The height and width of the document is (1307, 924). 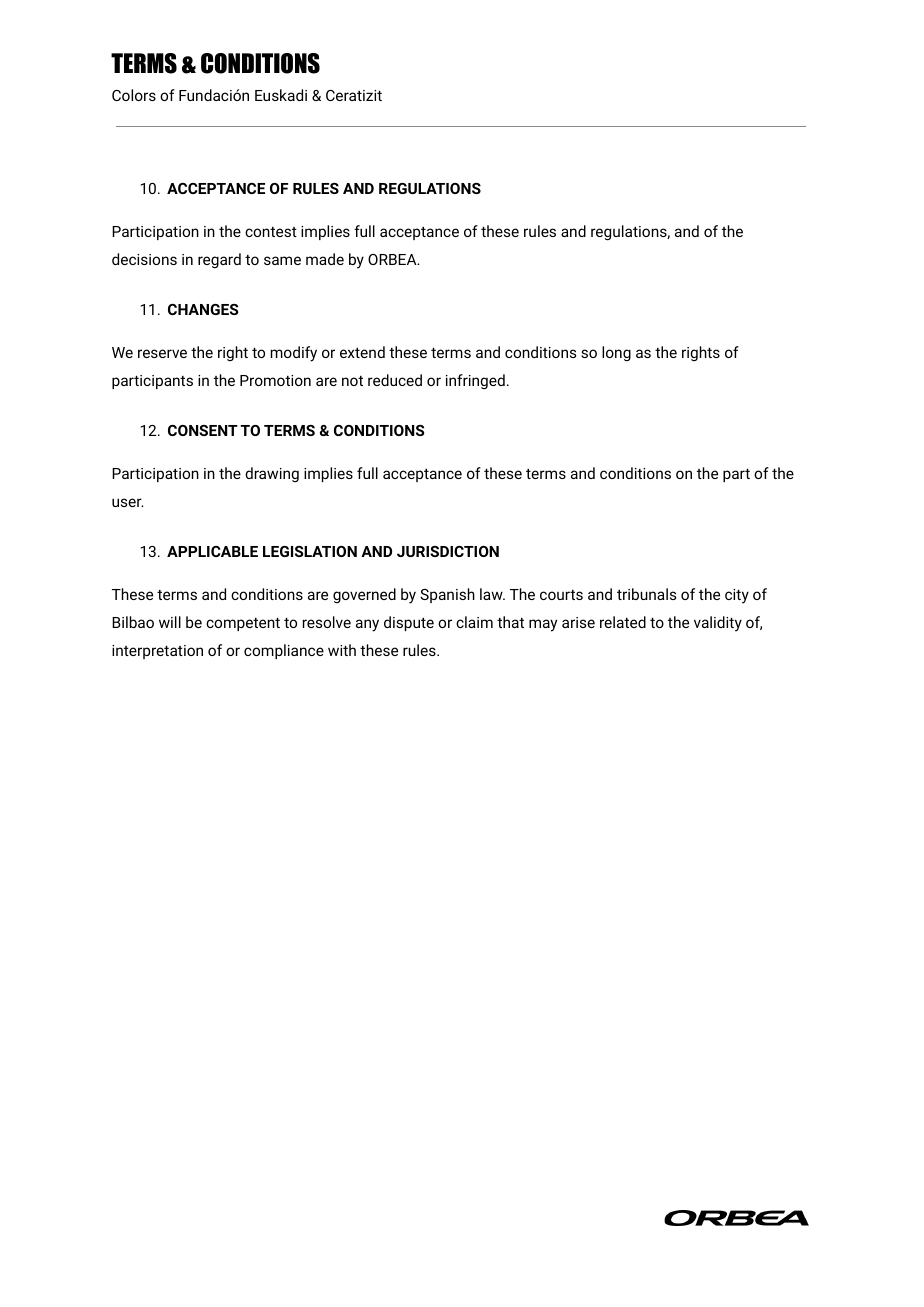 What do you see at coordinates (325, 259) in the document?
I see `made` at bounding box center [325, 259].
